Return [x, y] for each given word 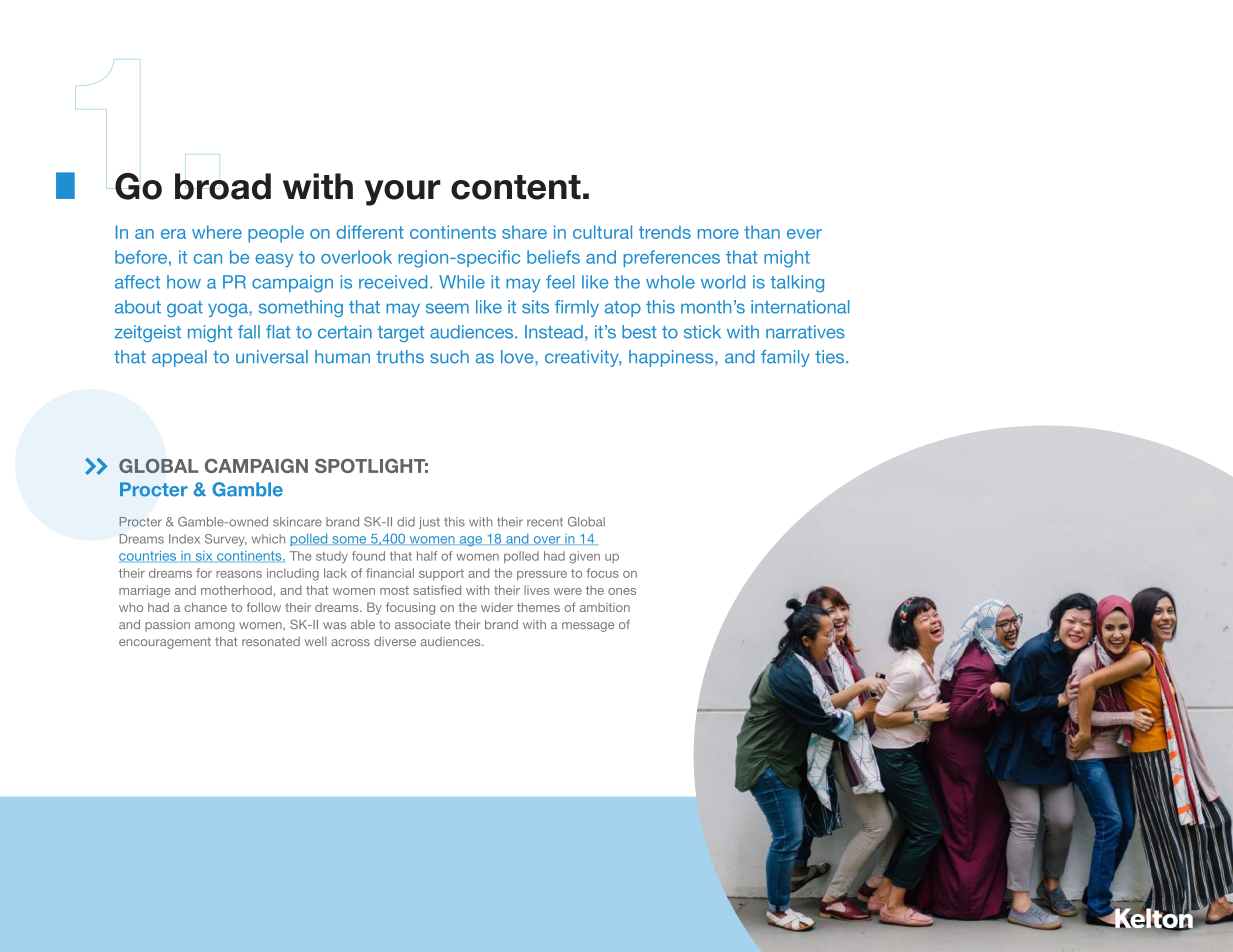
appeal [179, 358]
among [215, 627]
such [449, 357]
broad [223, 186]
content [516, 187]
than [762, 232]
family [785, 358]
